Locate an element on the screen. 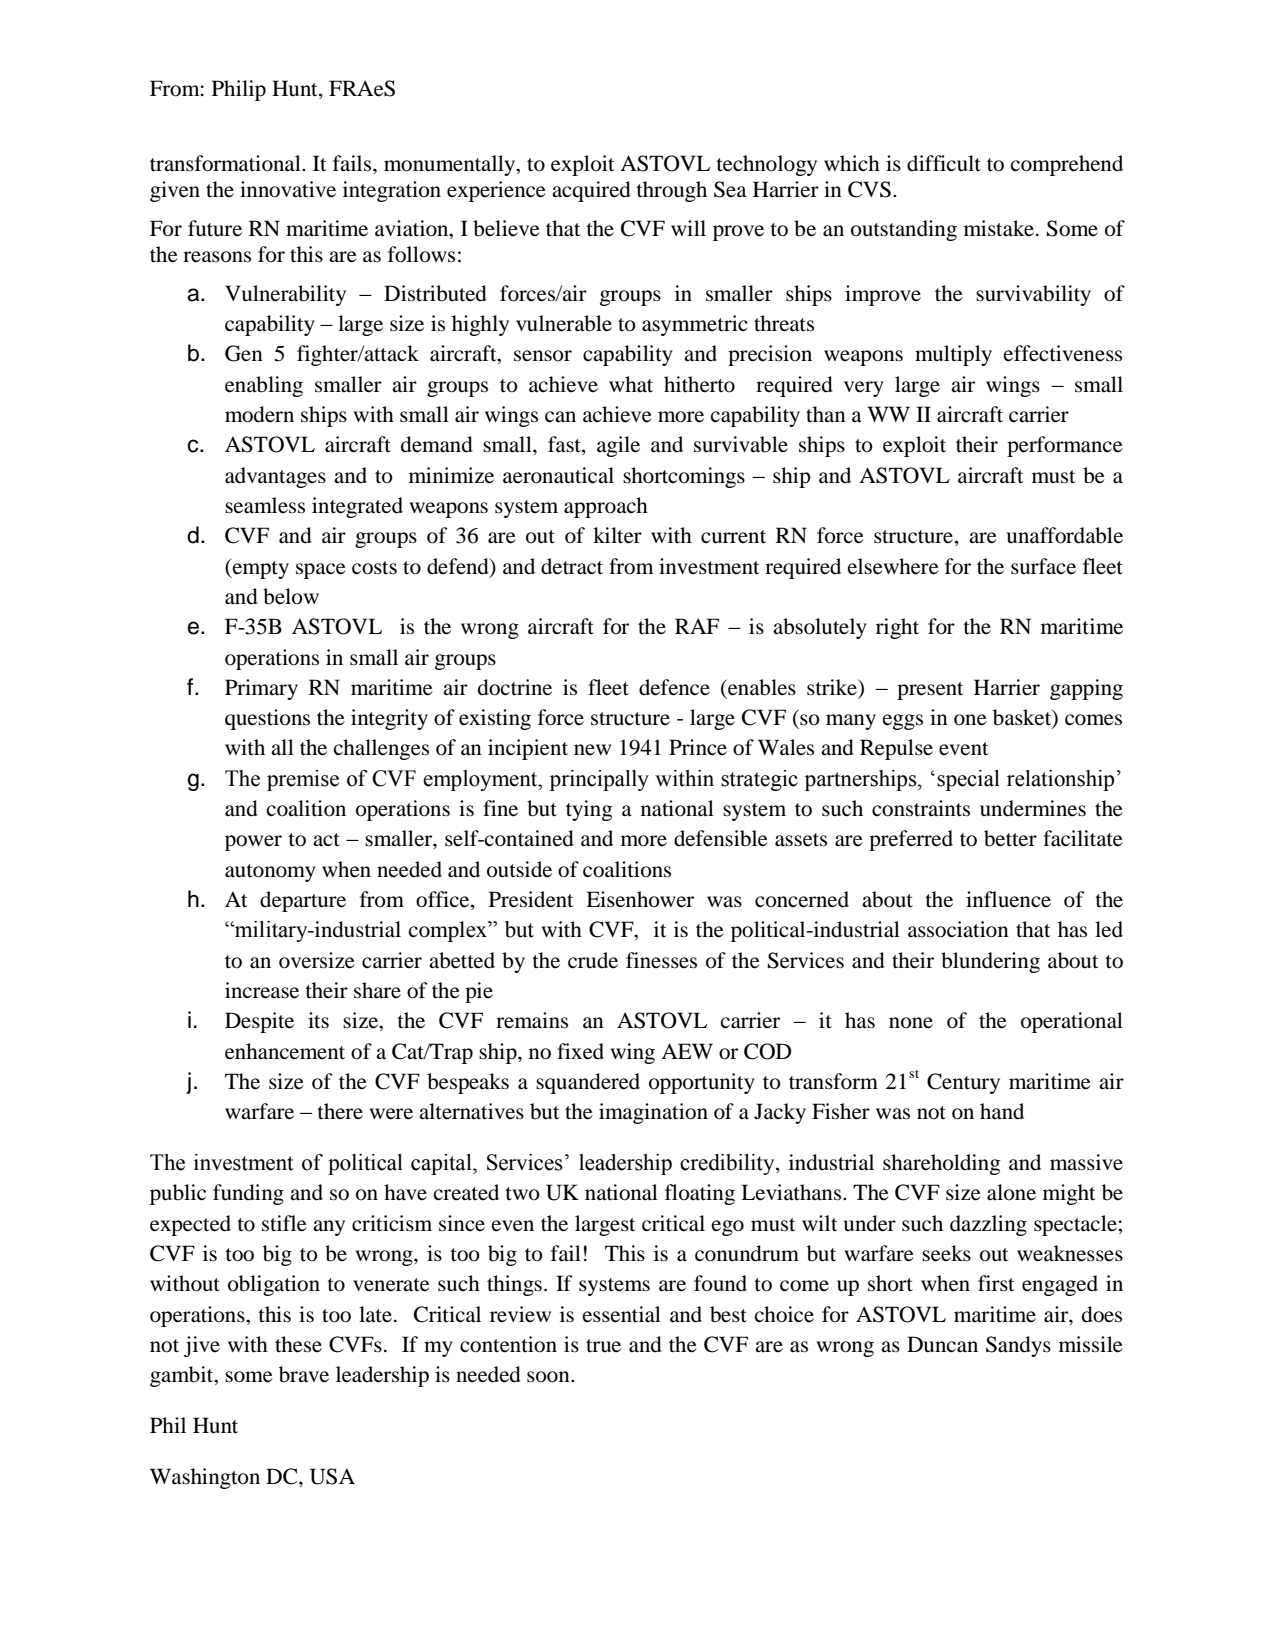 This screenshot has width=1273, height=1648. innovative is located at coordinates (288, 189).
